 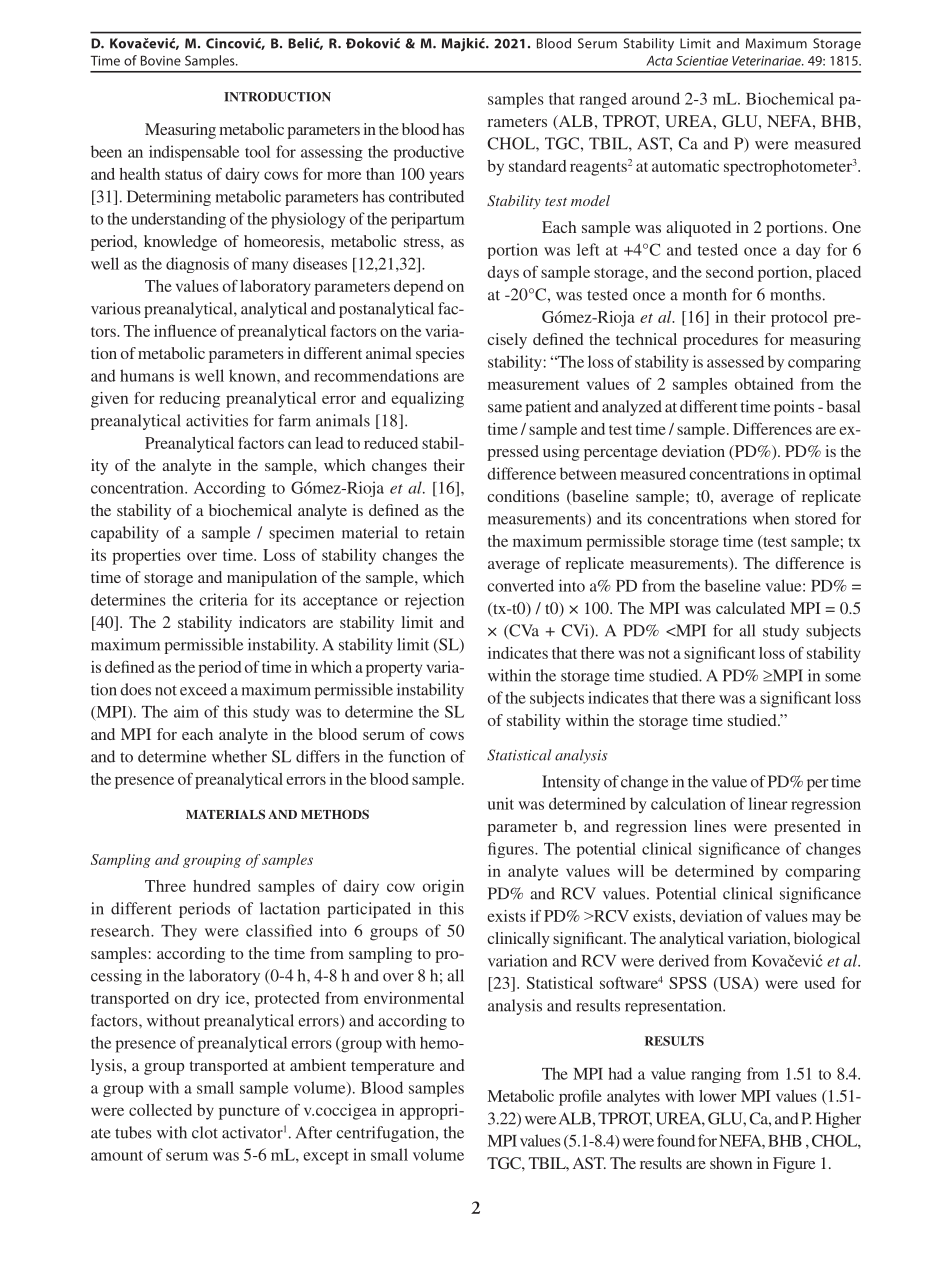 I want to click on criteria, so click(x=223, y=599).
